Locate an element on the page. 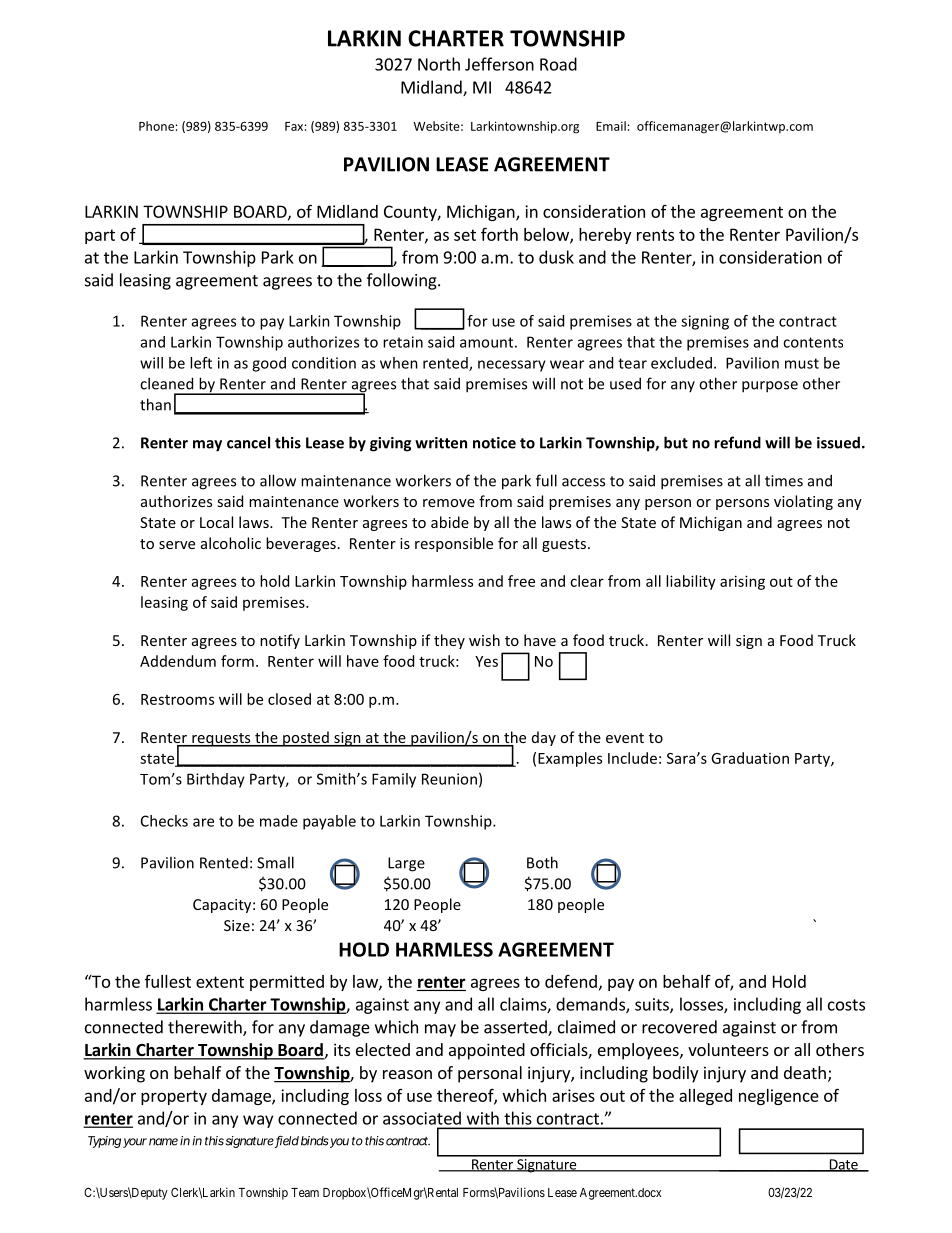 Image resolution: width=952 pixels, height=1233 pixels. associated is located at coordinates (422, 1118).
